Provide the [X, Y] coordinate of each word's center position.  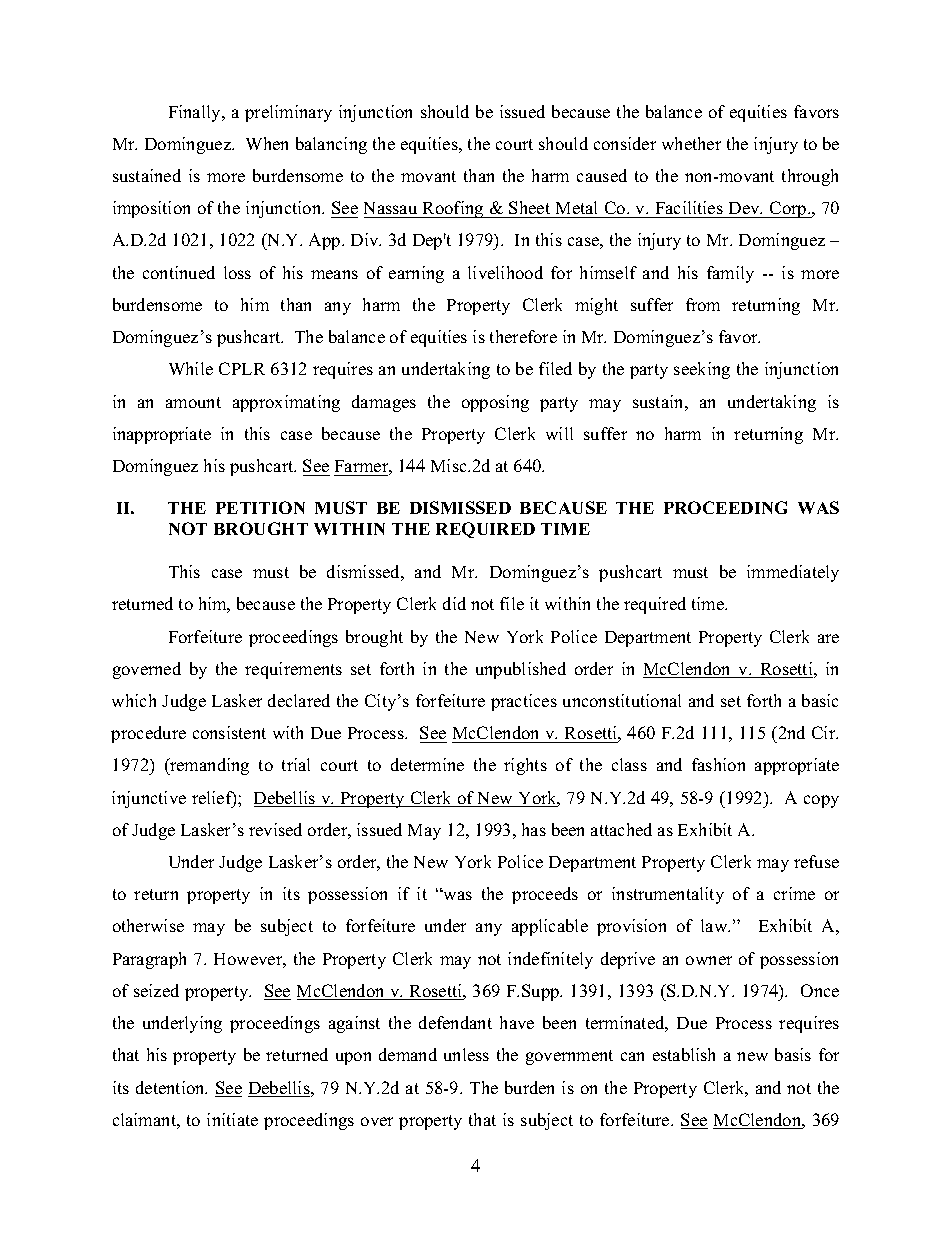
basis [793, 1054]
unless [466, 1054]
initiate [232, 1119]
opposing [495, 403]
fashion [718, 764]
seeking [702, 370]
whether [691, 143]
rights [525, 766]
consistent [229, 732]
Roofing [453, 209]
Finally [196, 113]
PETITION [260, 507]
